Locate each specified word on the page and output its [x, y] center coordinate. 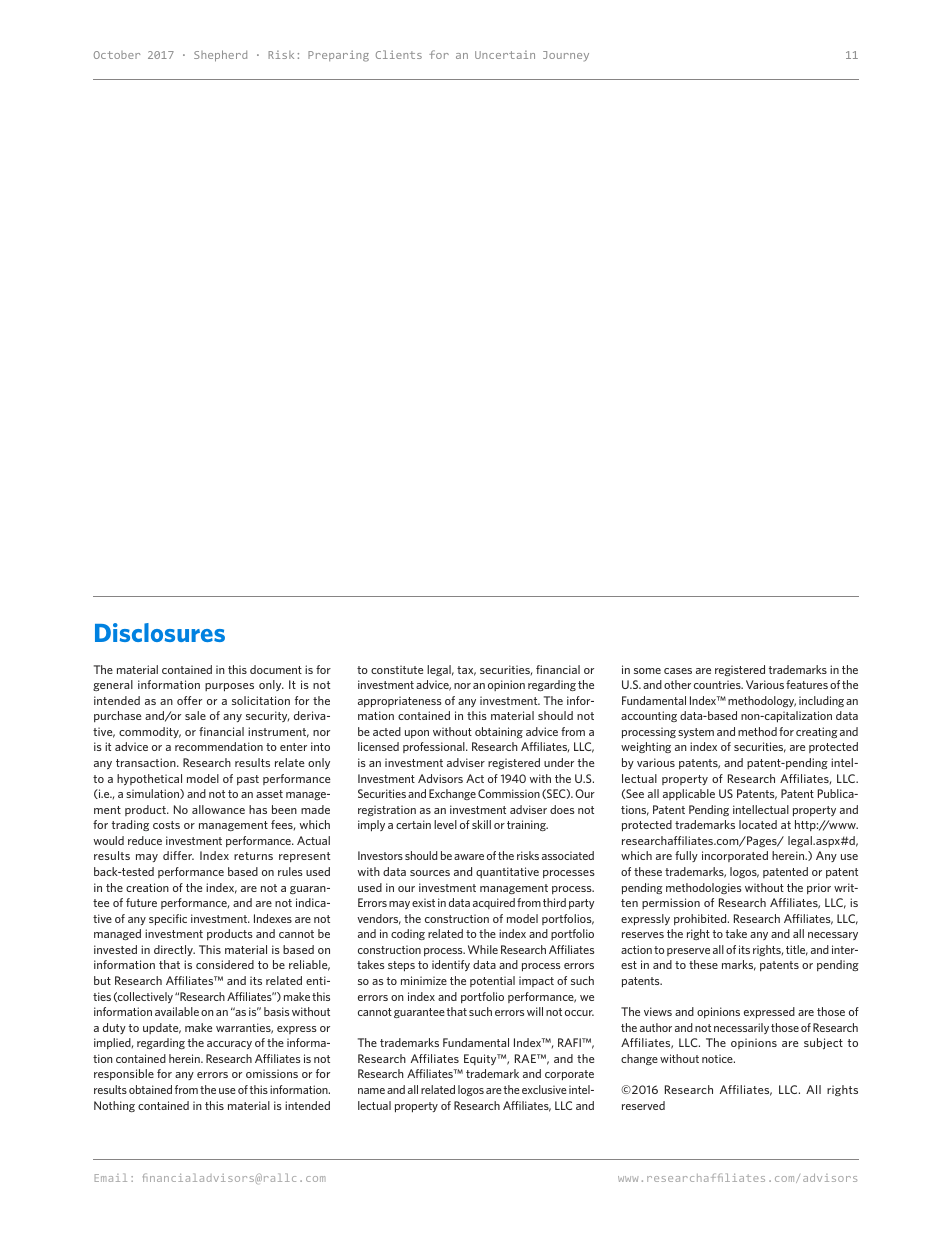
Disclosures [160, 632]
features [807, 684]
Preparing [338, 56]
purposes [229, 687]
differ [178, 855]
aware [469, 857]
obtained [150, 1089]
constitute [397, 669]
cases [678, 671]
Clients [399, 54]
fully [686, 856]
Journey [566, 56]
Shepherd [220, 56]
